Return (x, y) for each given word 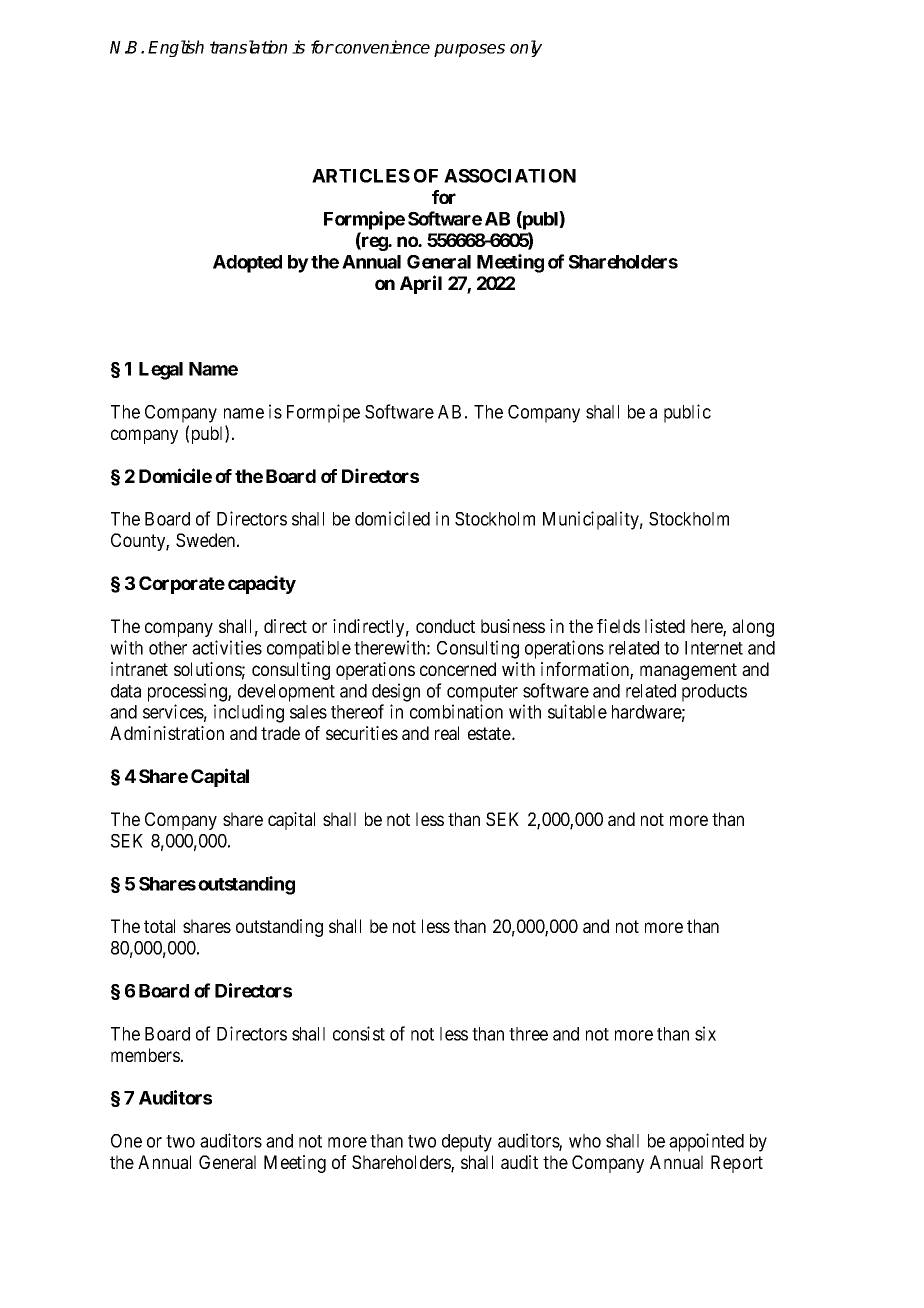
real (447, 733)
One (126, 1141)
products (714, 693)
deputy (467, 1143)
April (421, 284)
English (176, 48)
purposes (469, 50)
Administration (167, 733)
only (526, 48)
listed (665, 626)
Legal (161, 371)
